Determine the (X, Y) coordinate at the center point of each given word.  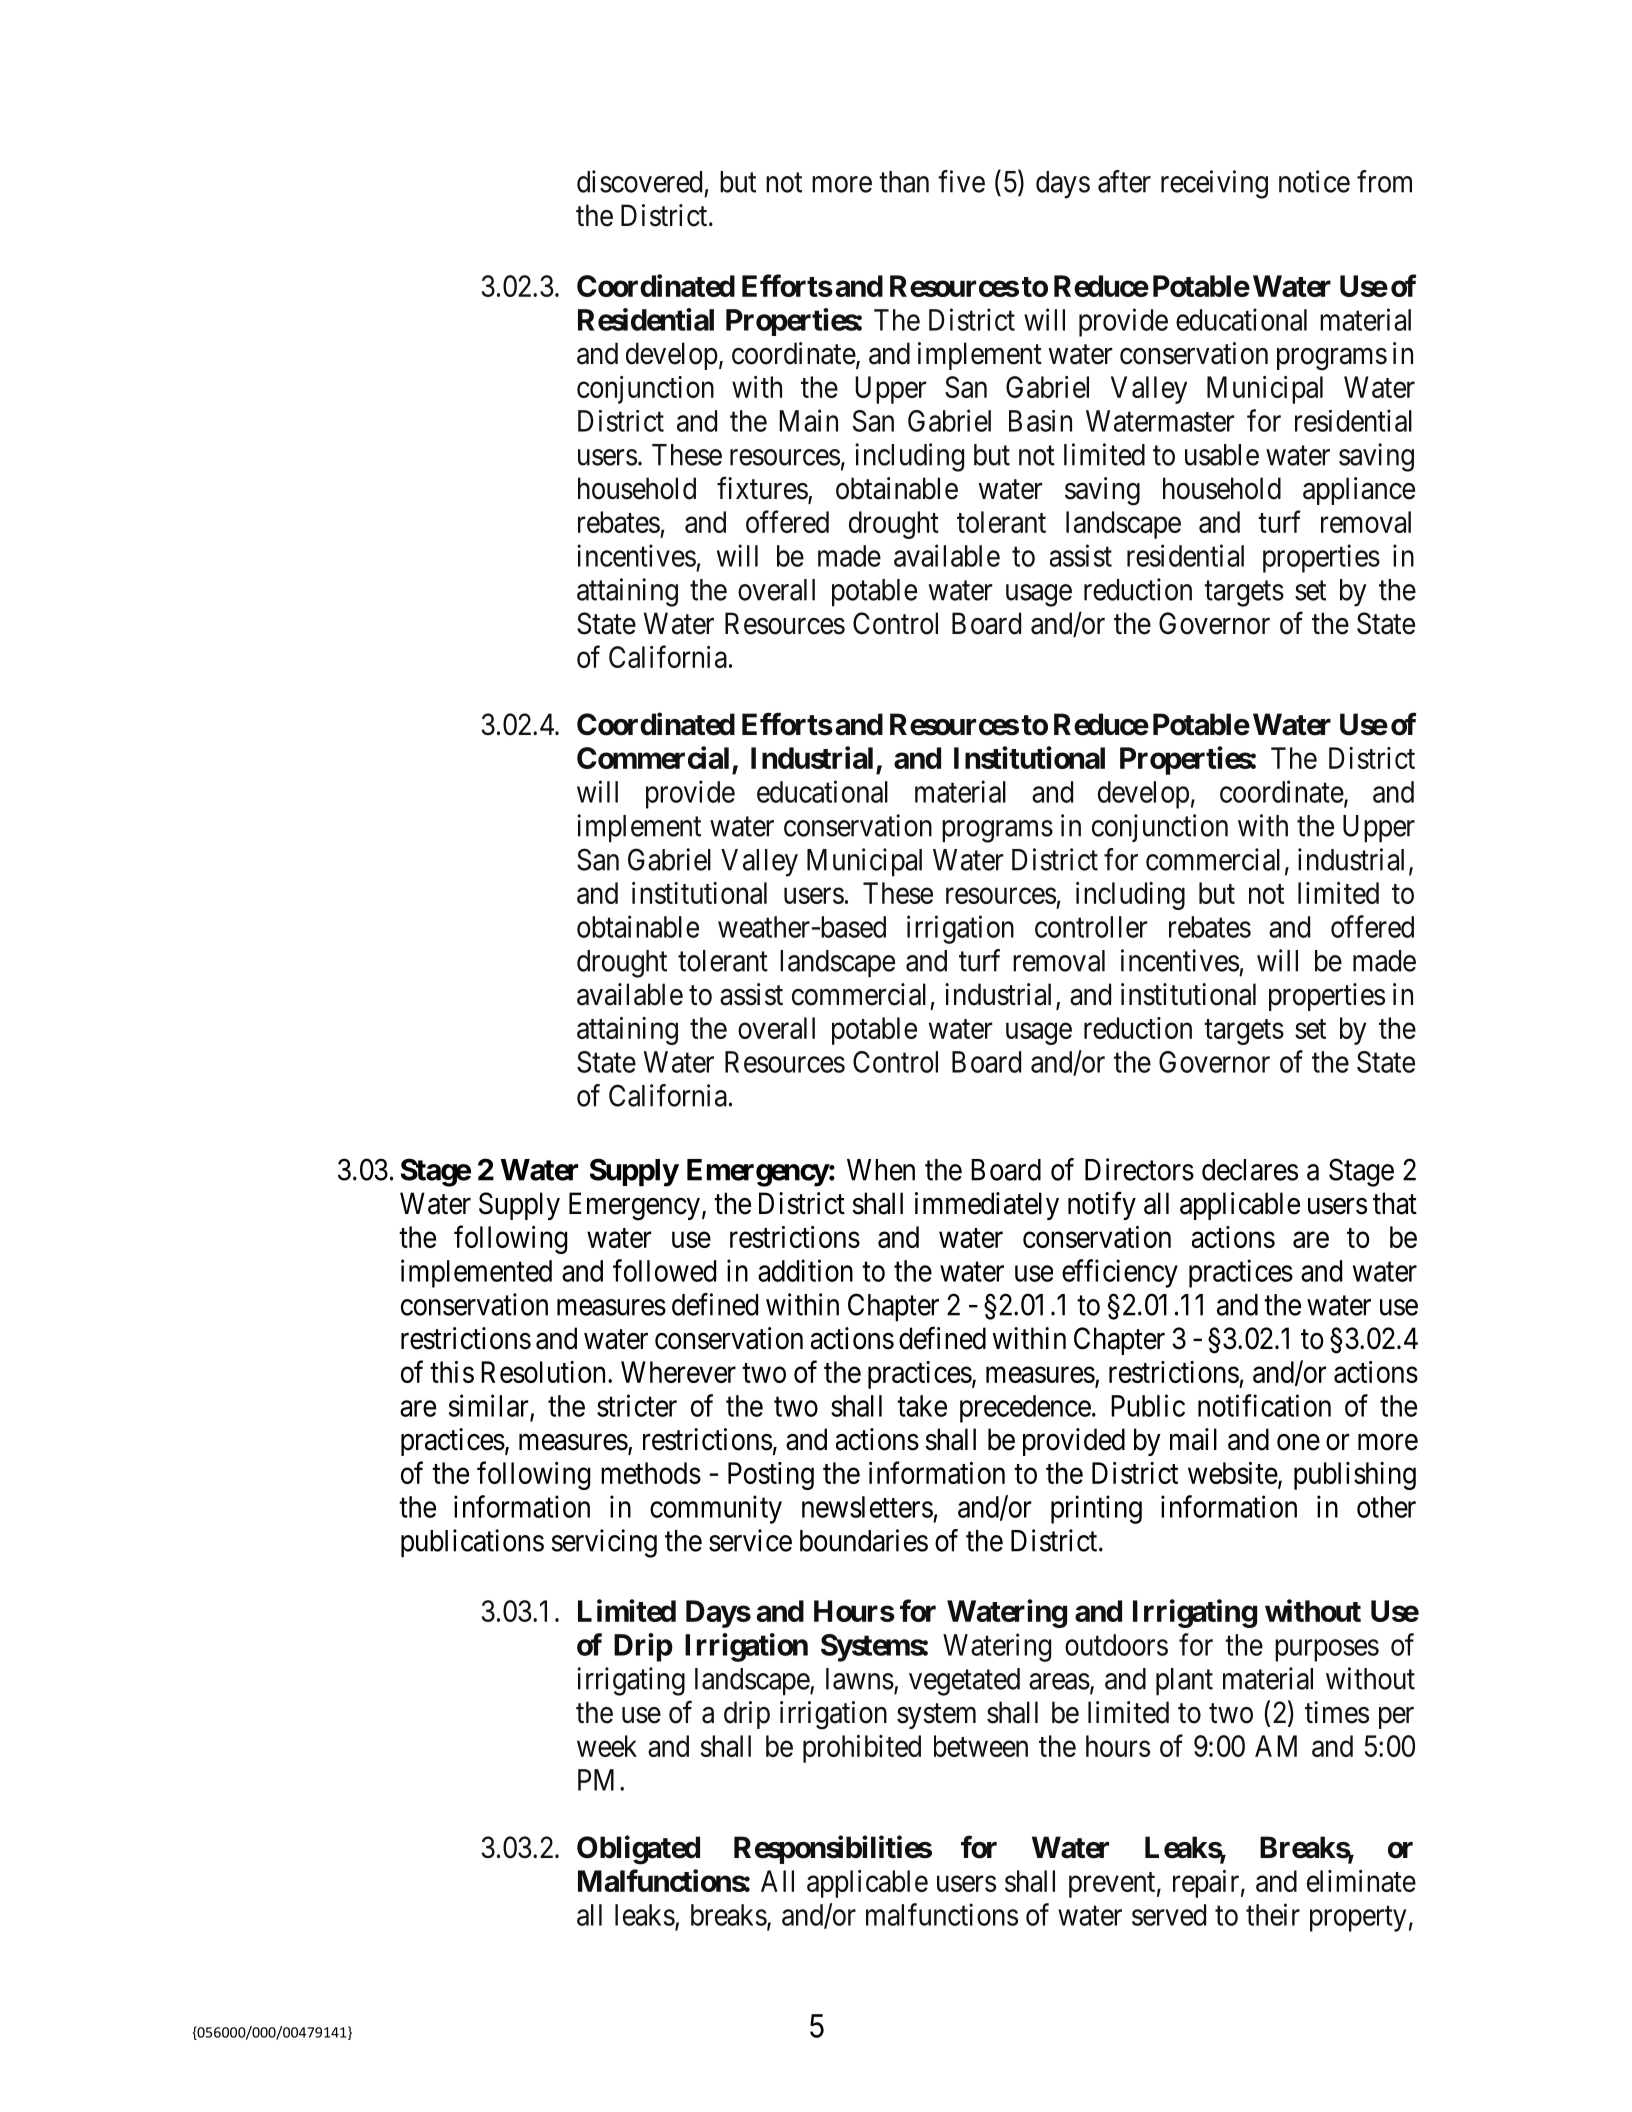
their (1273, 1914)
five (961, 181)
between (981, 1746)
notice (1314, 181)
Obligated (638, 1850)
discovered (639, 181)
